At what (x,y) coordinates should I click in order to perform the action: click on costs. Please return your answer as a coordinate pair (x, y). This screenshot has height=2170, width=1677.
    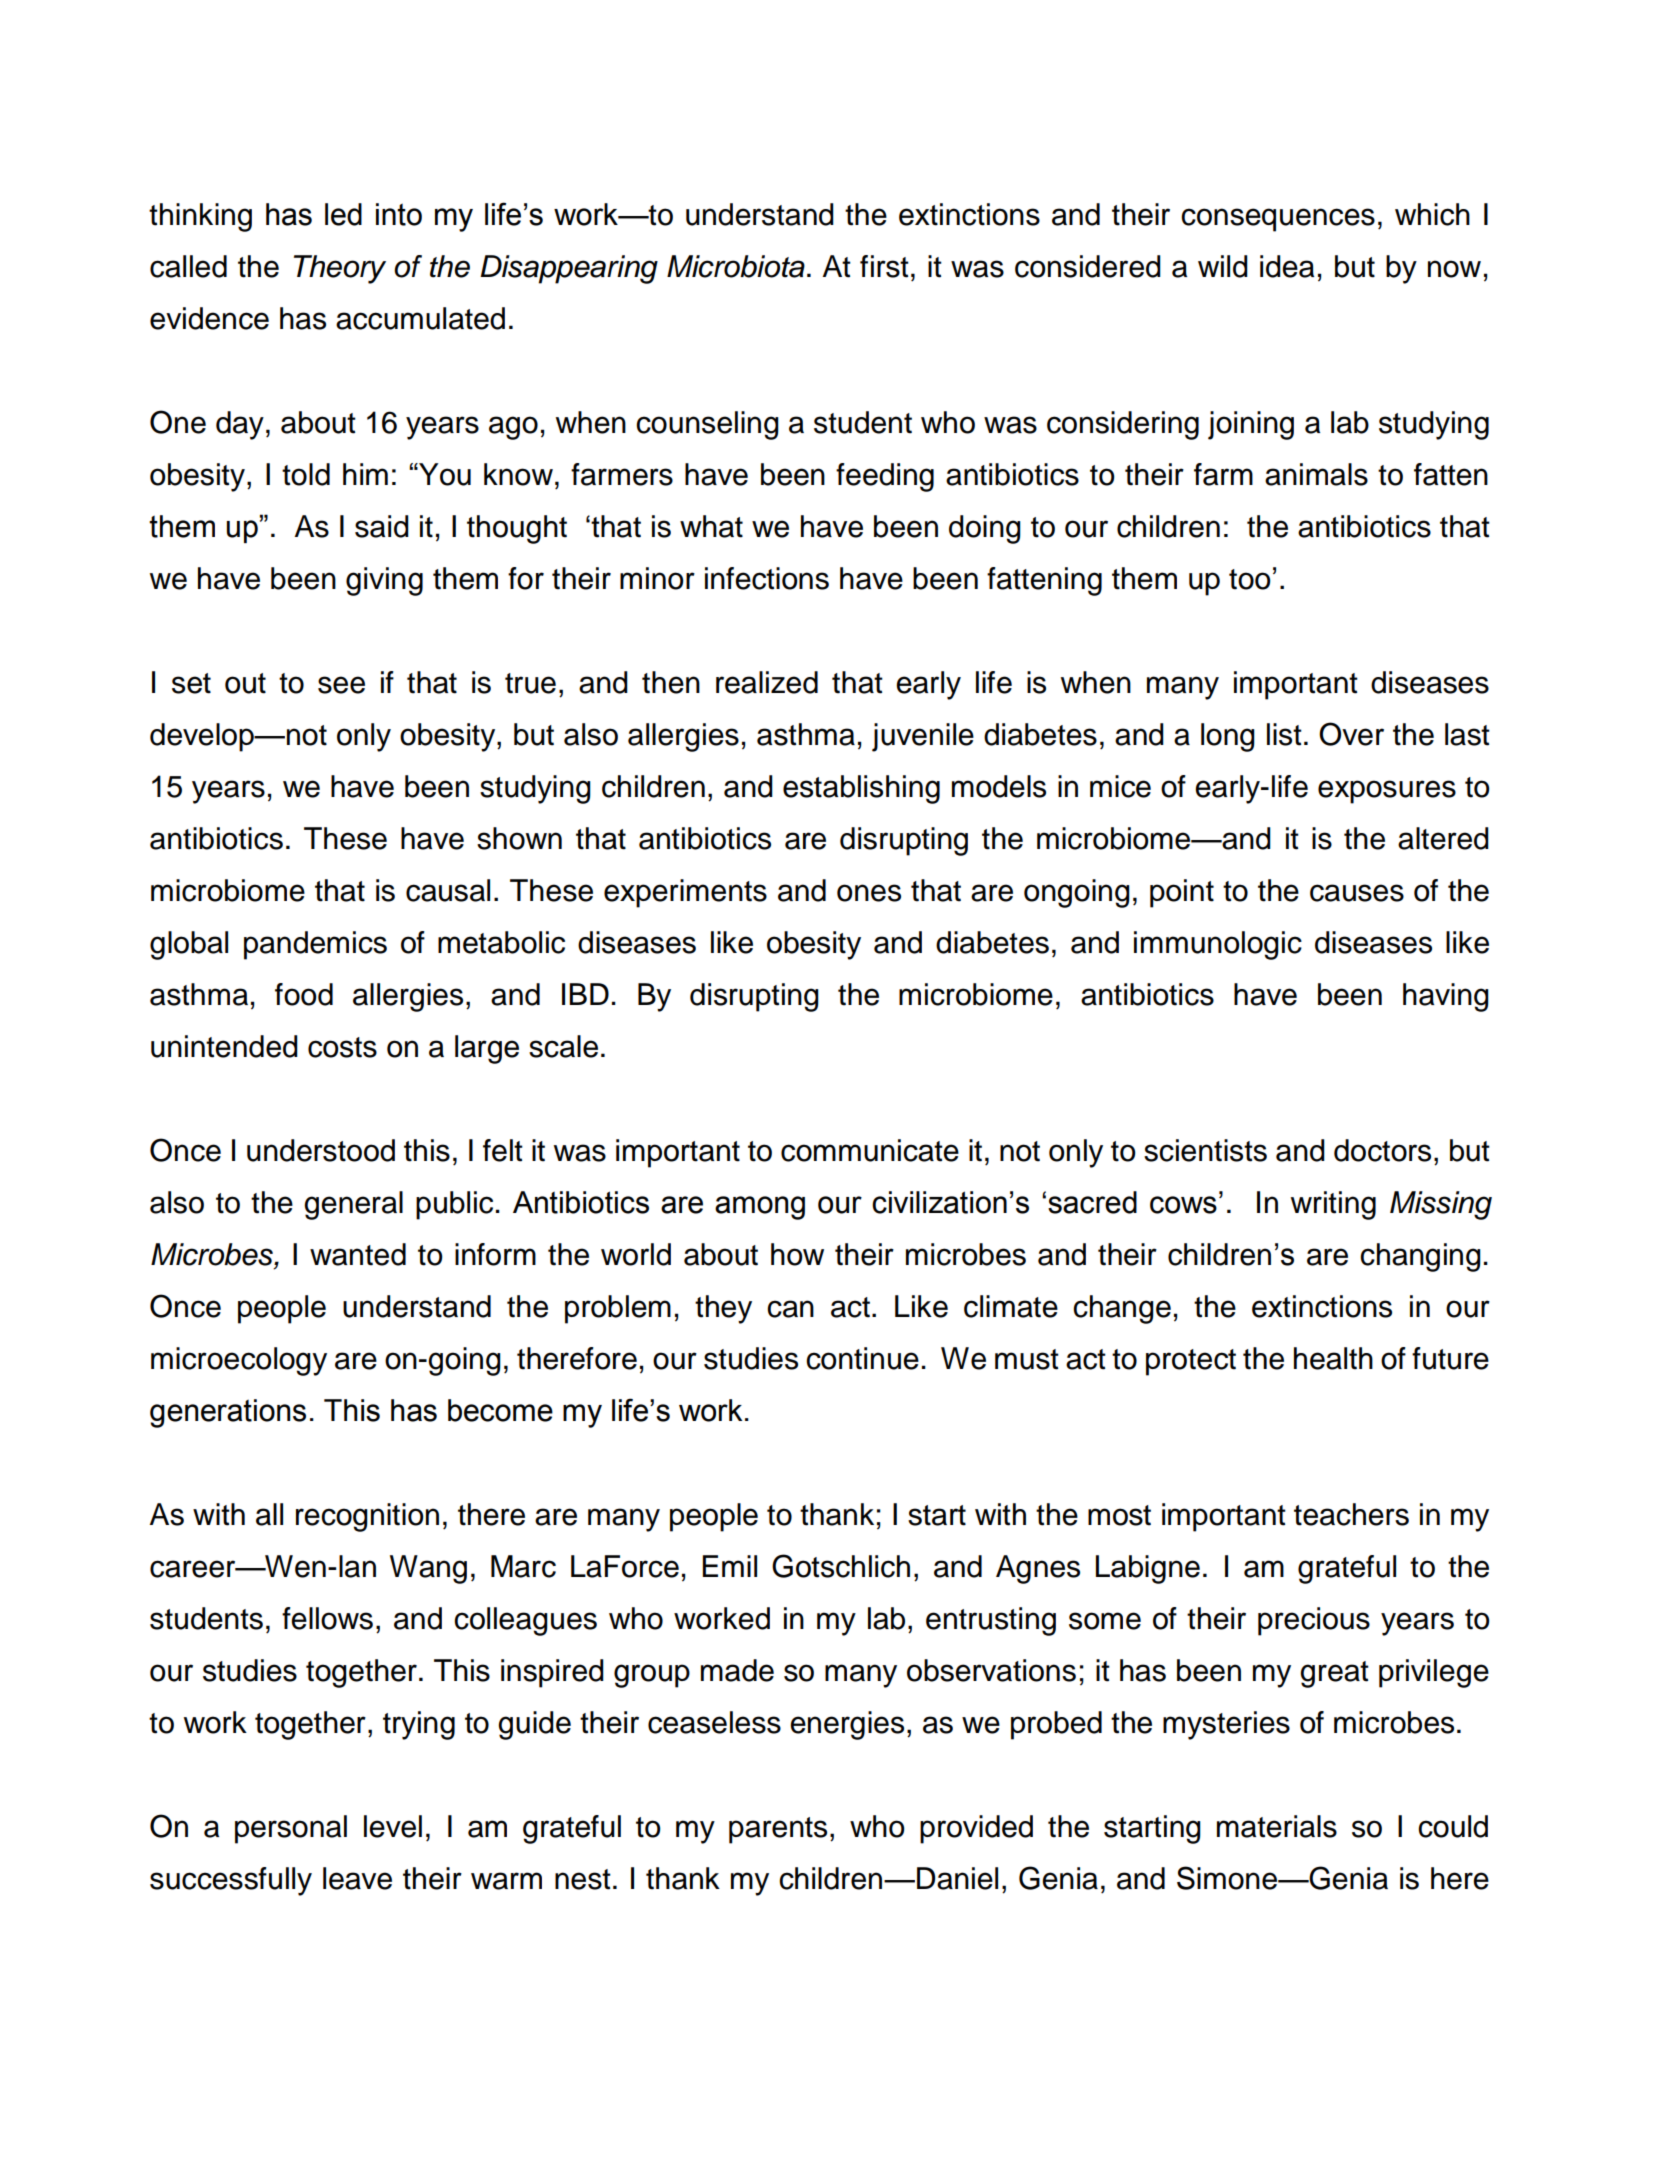
    Looking at the image, I should click on (342, 1047).
